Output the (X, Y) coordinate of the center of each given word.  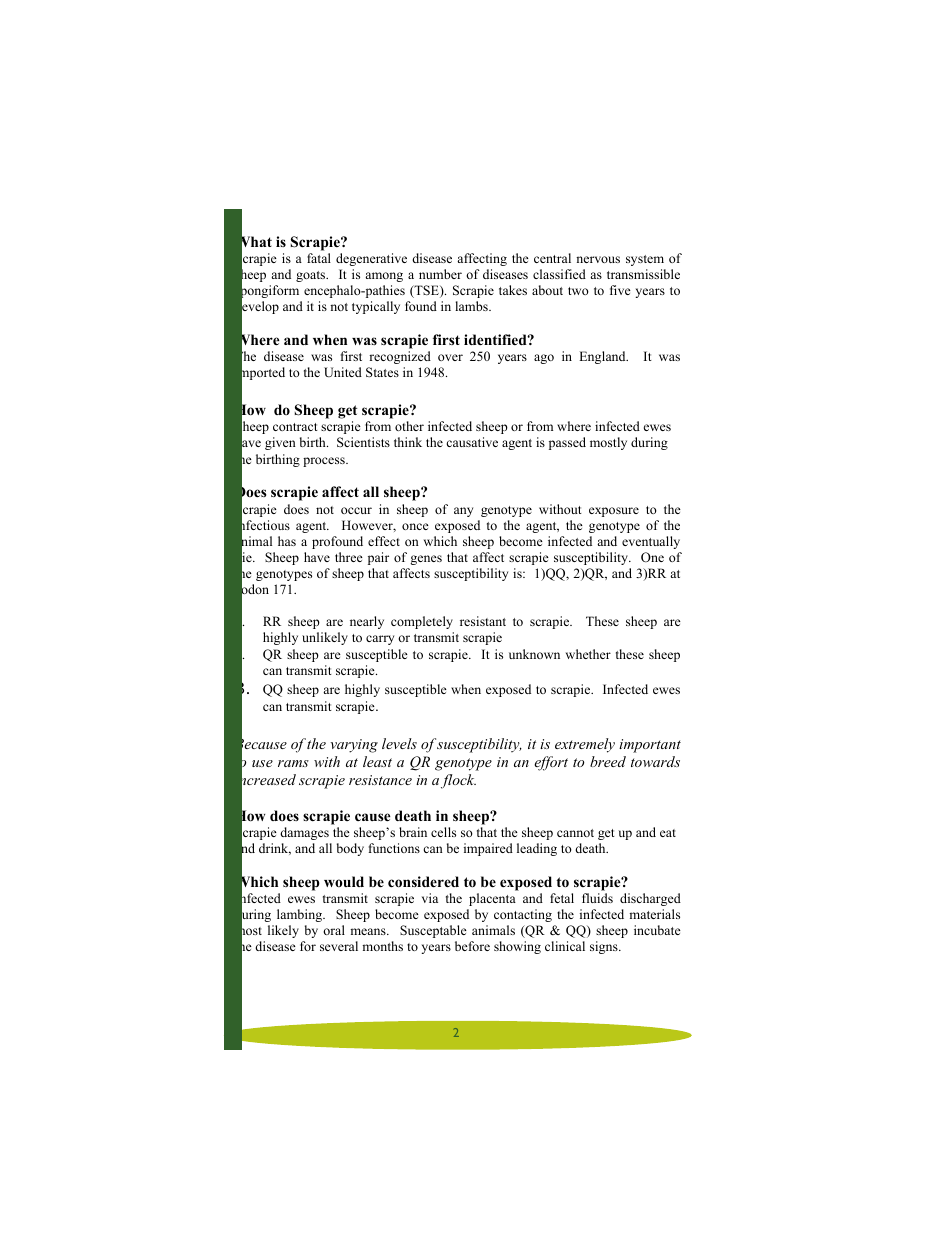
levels (399, 743)
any (463, 512)
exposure (614, 512)
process (325, 462)
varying (354, 746)
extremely (585, 745)
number (440, 274)
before (472, 946)
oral (334, 930)
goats (312, 276)
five (620, 290)
